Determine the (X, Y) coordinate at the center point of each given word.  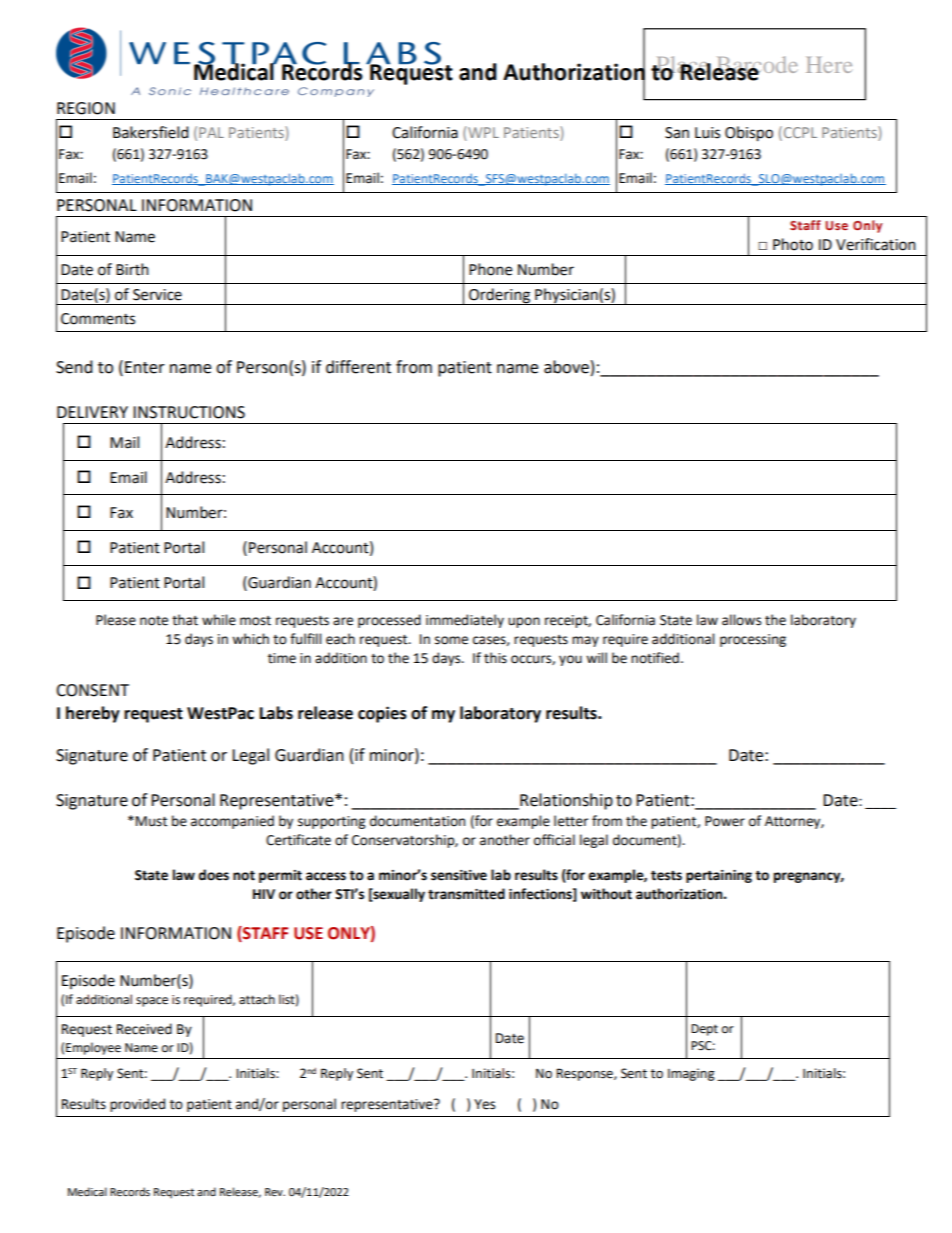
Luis (707, 133)
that (185, 620)
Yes (484, 1104)
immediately (465, 621)
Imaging (691, 1074)
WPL (483, 132)
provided (137, 1105)
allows (741, 620)
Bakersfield (151, 132)
